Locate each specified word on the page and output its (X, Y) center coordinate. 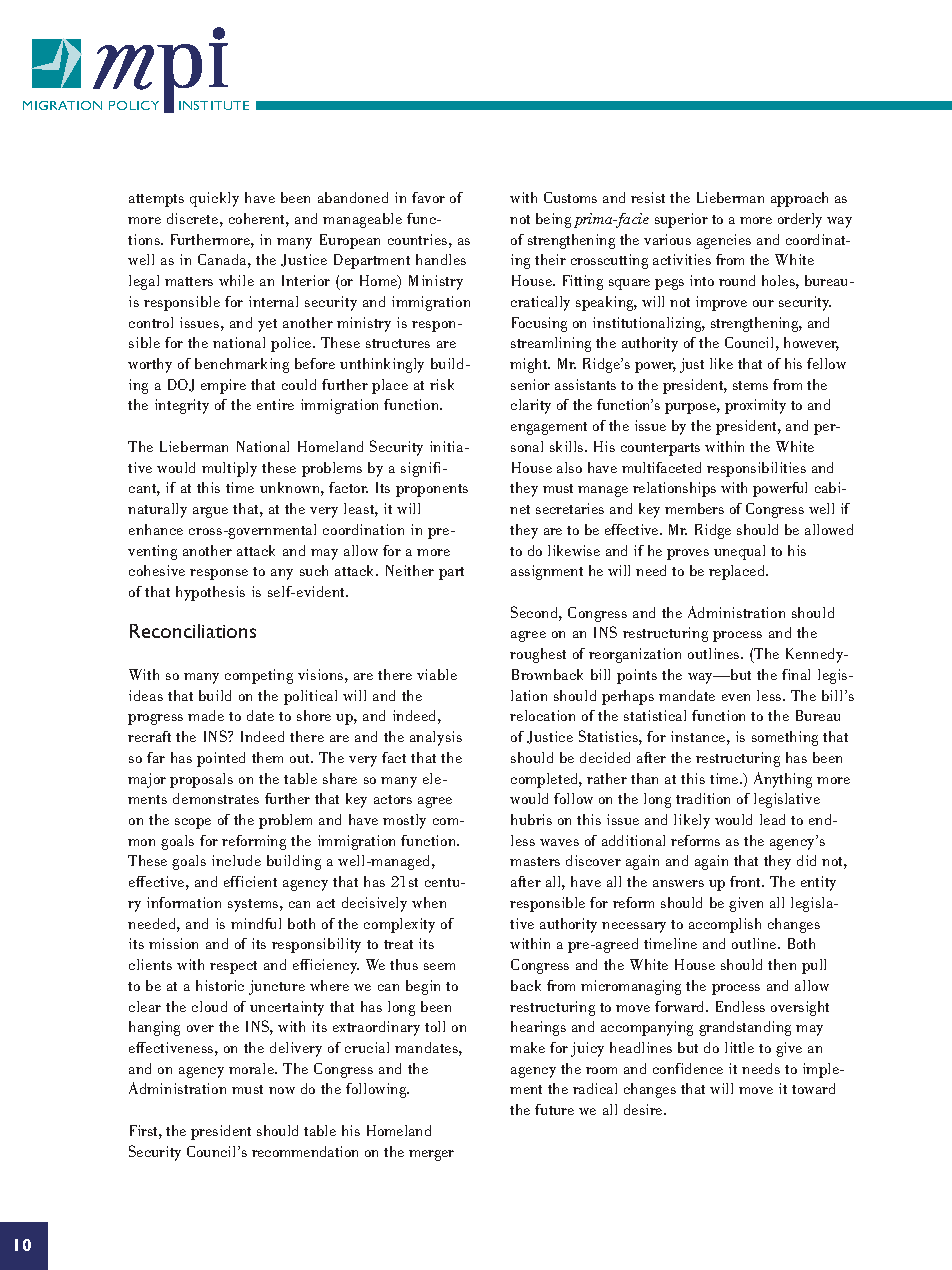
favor (428, 197)
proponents (432, 490)
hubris (531, 819)
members (694, 508)
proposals (201, 780)
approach (799, 199)
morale (253, 1068)
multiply (229, 469)
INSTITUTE (214, 105)
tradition (703, 798)
